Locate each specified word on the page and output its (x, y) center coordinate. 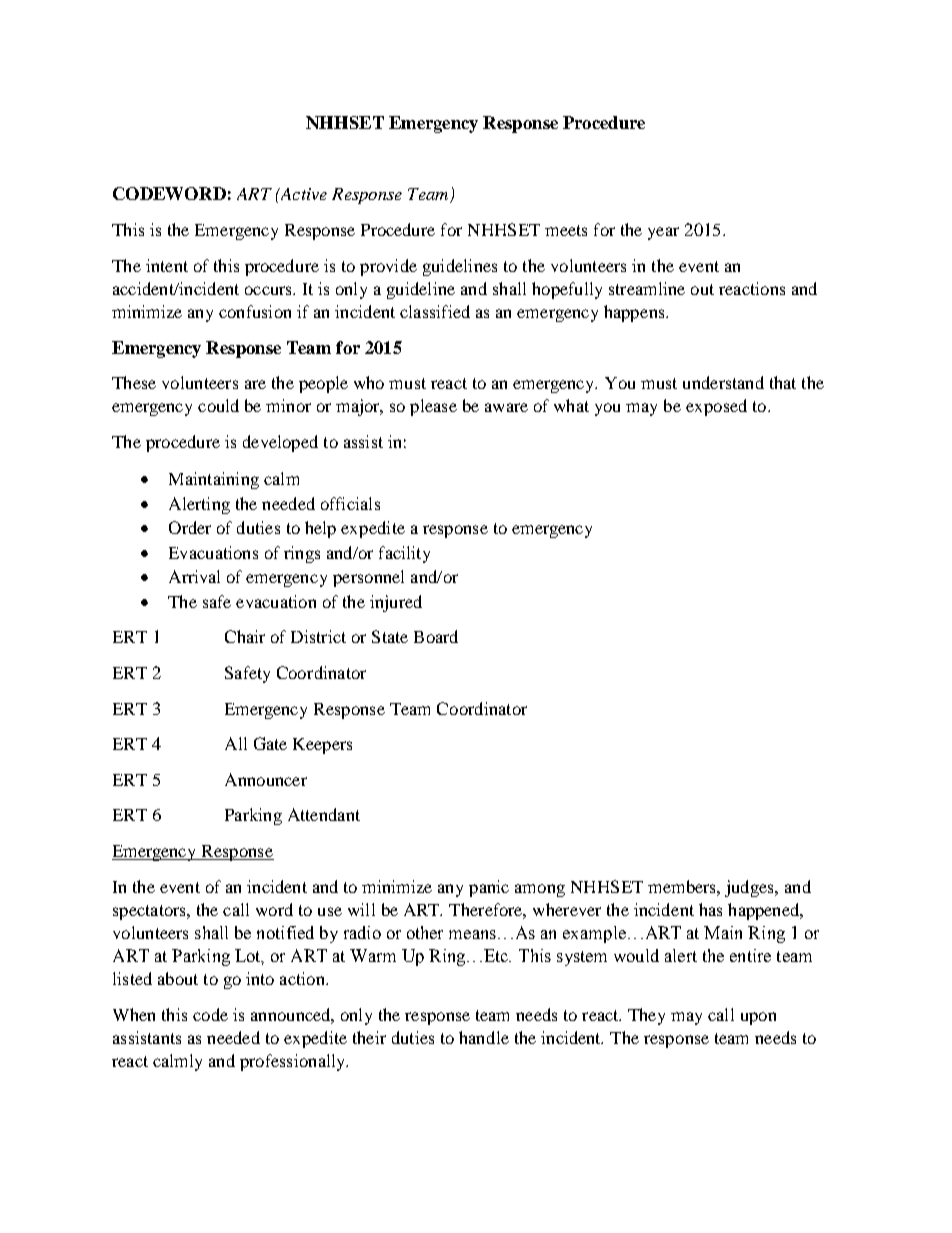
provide (388, 267)
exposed (716, 407)
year (663, 233)
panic (489, 888)
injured (396, 603)
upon (758, 1018)
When (134, 1014)
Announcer (266, 779)
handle (484, 1037)
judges (750, 888)
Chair (245, 636)
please (433, 407)
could (218, 405)
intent (167, 265)
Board (436, 636)
